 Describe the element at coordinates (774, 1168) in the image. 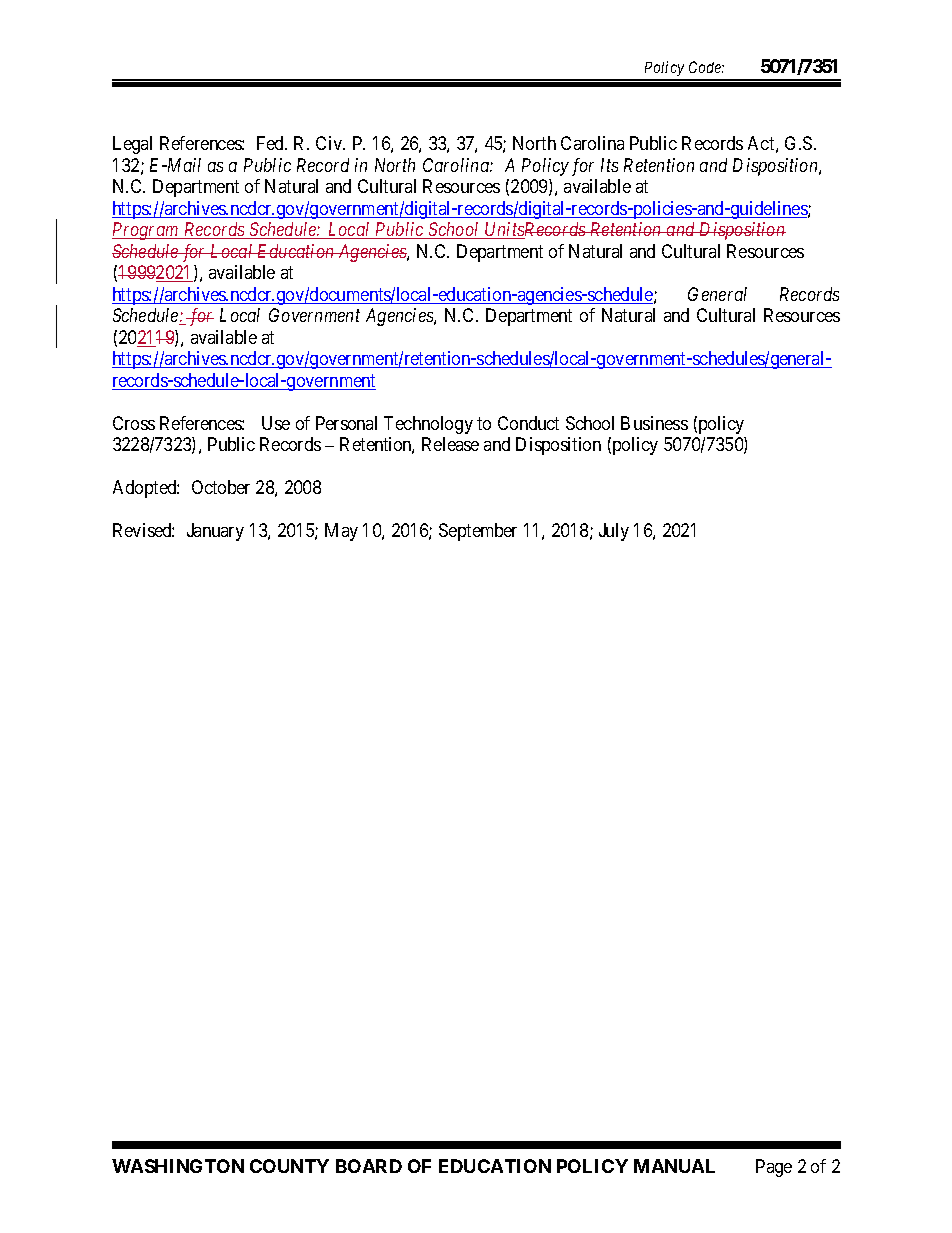

I see `Page` at that location.
